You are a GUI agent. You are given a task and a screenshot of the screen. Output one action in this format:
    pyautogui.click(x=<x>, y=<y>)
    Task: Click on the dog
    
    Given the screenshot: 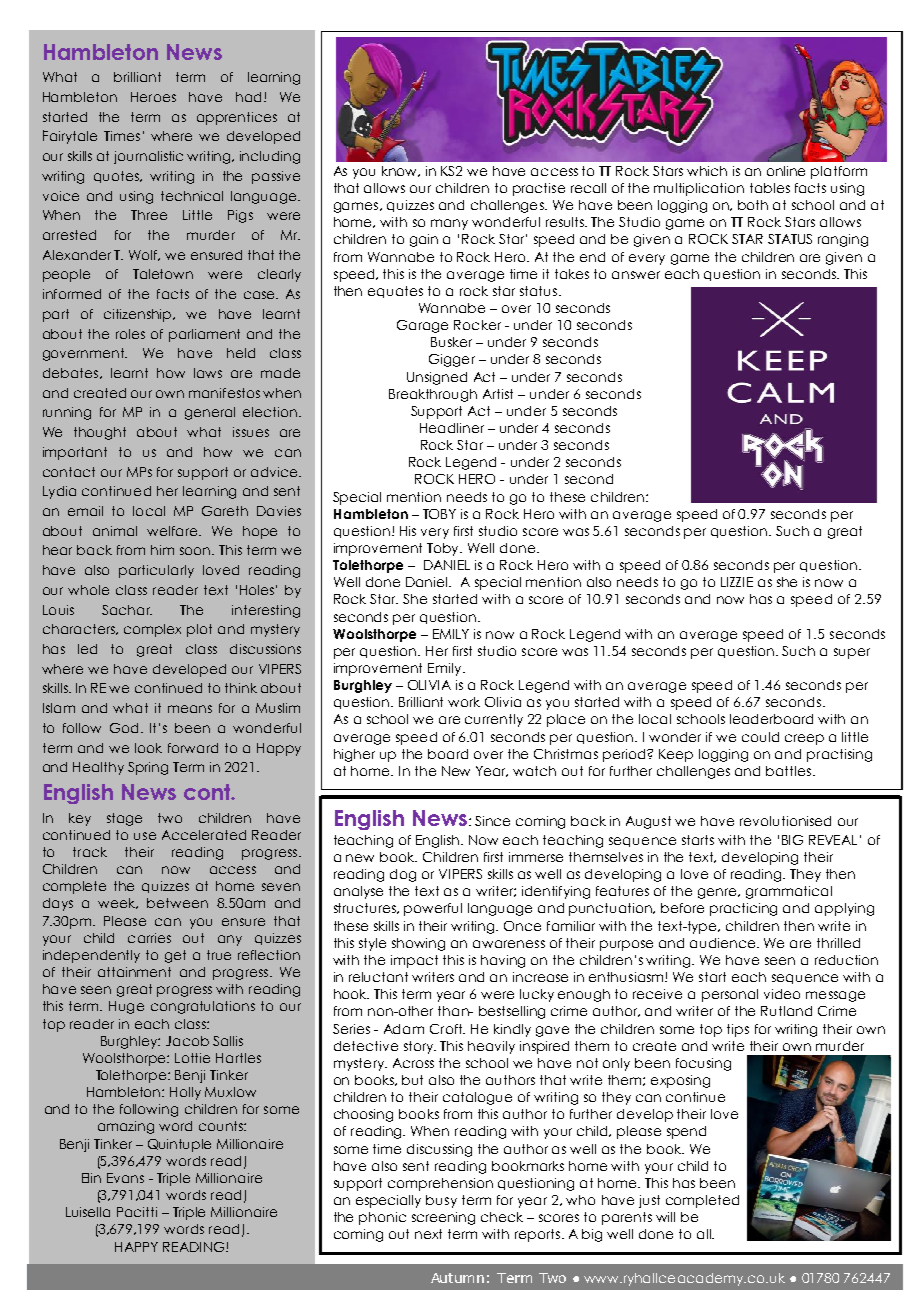 What is the action you would take?
    pyautogui.click(x=403, y=875)
